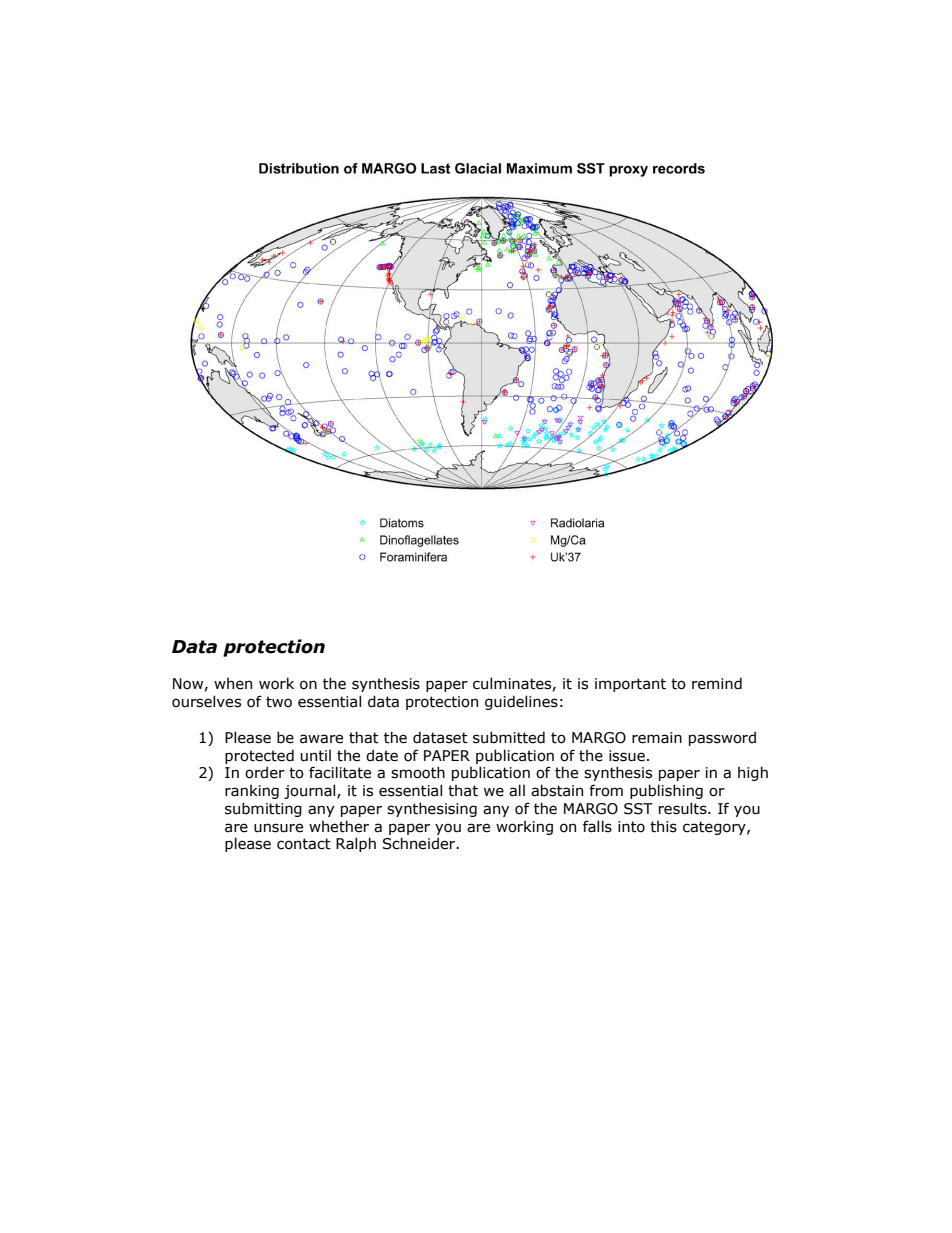 This image has width=952, height=1233. What do you see at coordinates (521, 702) in the image?
I see `guidelines` at bounding box center [521, 702].
